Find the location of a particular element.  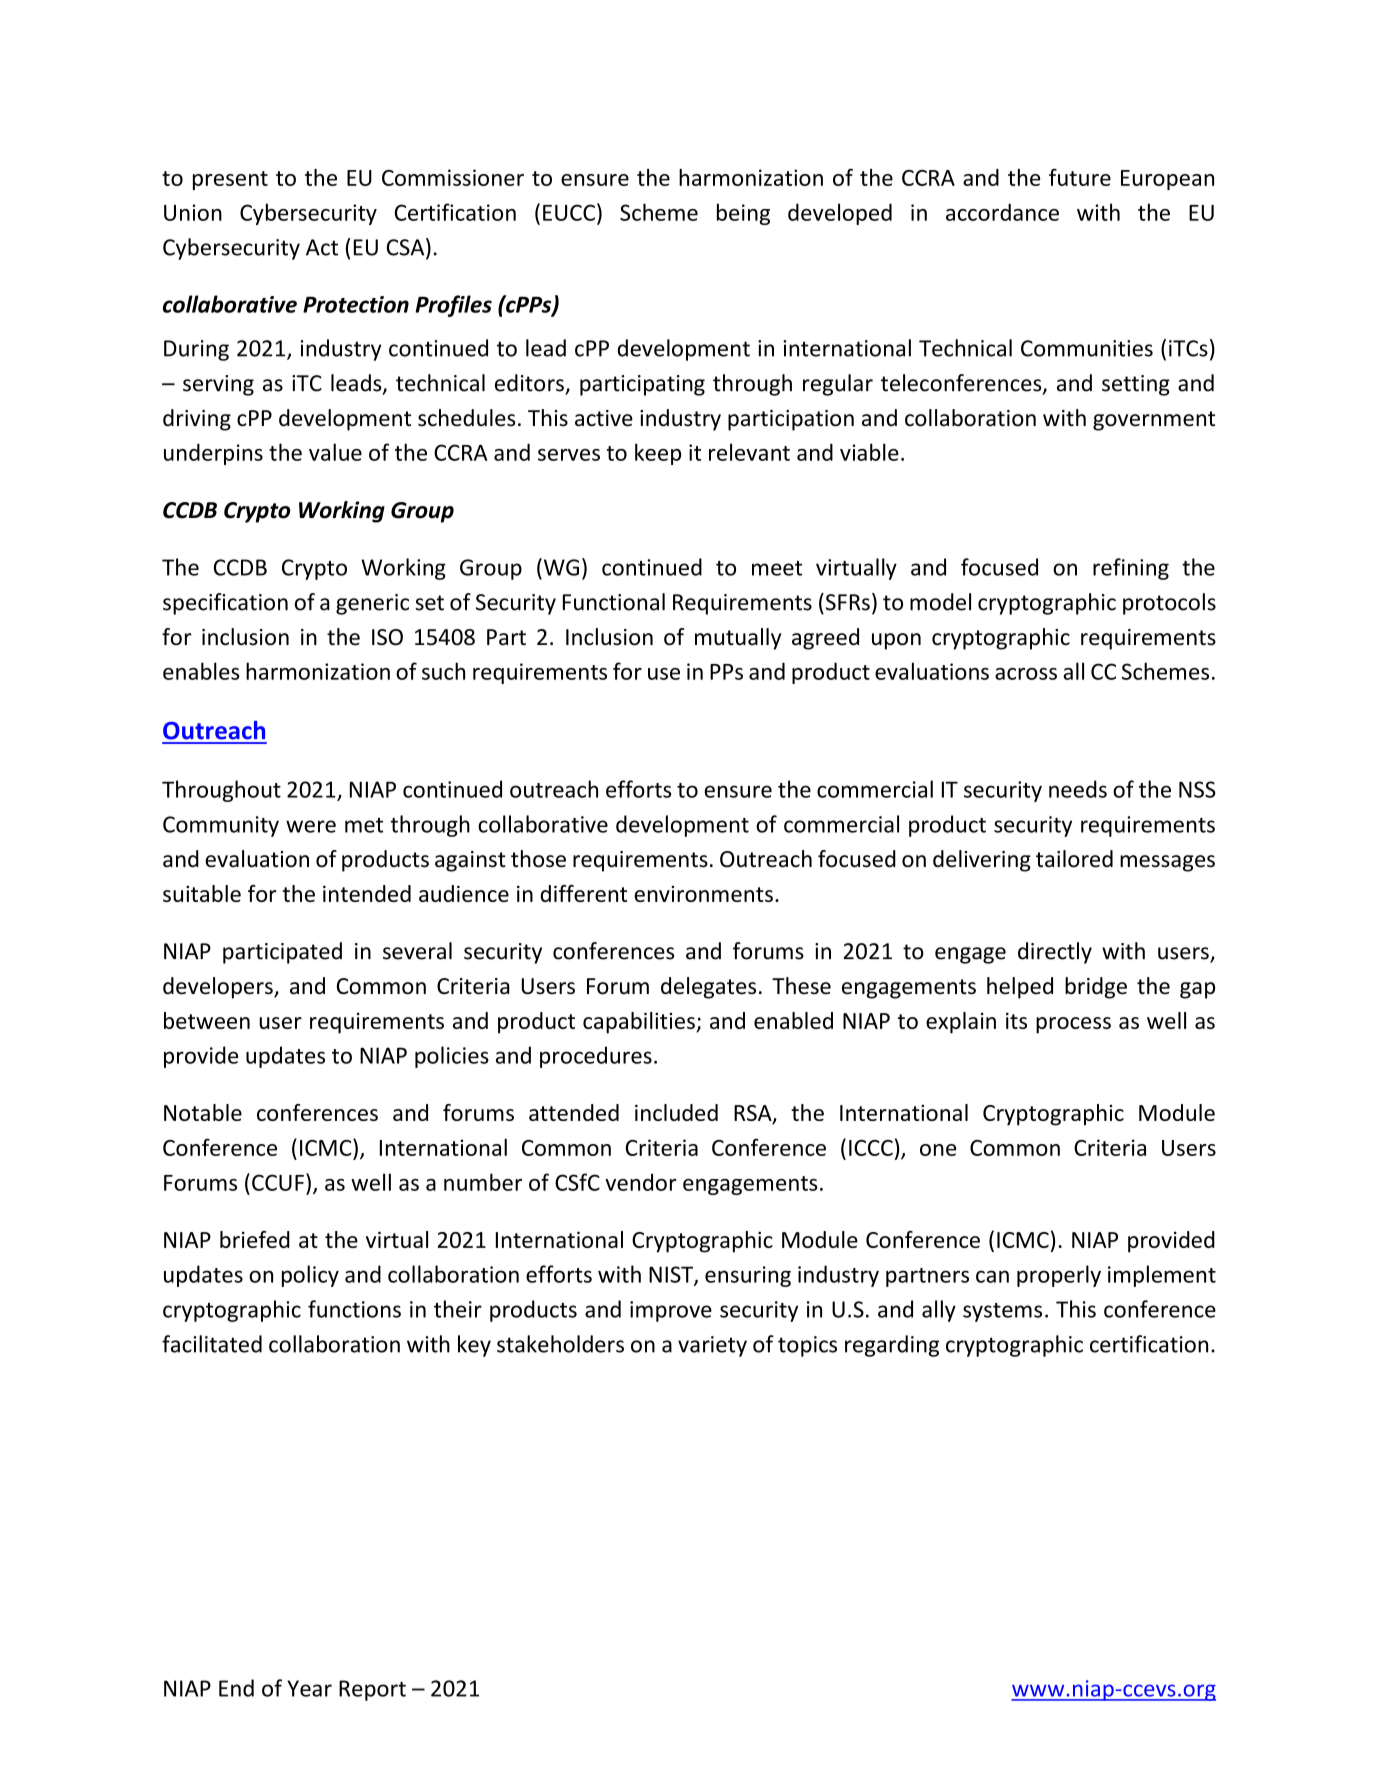

environments is located at coordinates (703, 894).
